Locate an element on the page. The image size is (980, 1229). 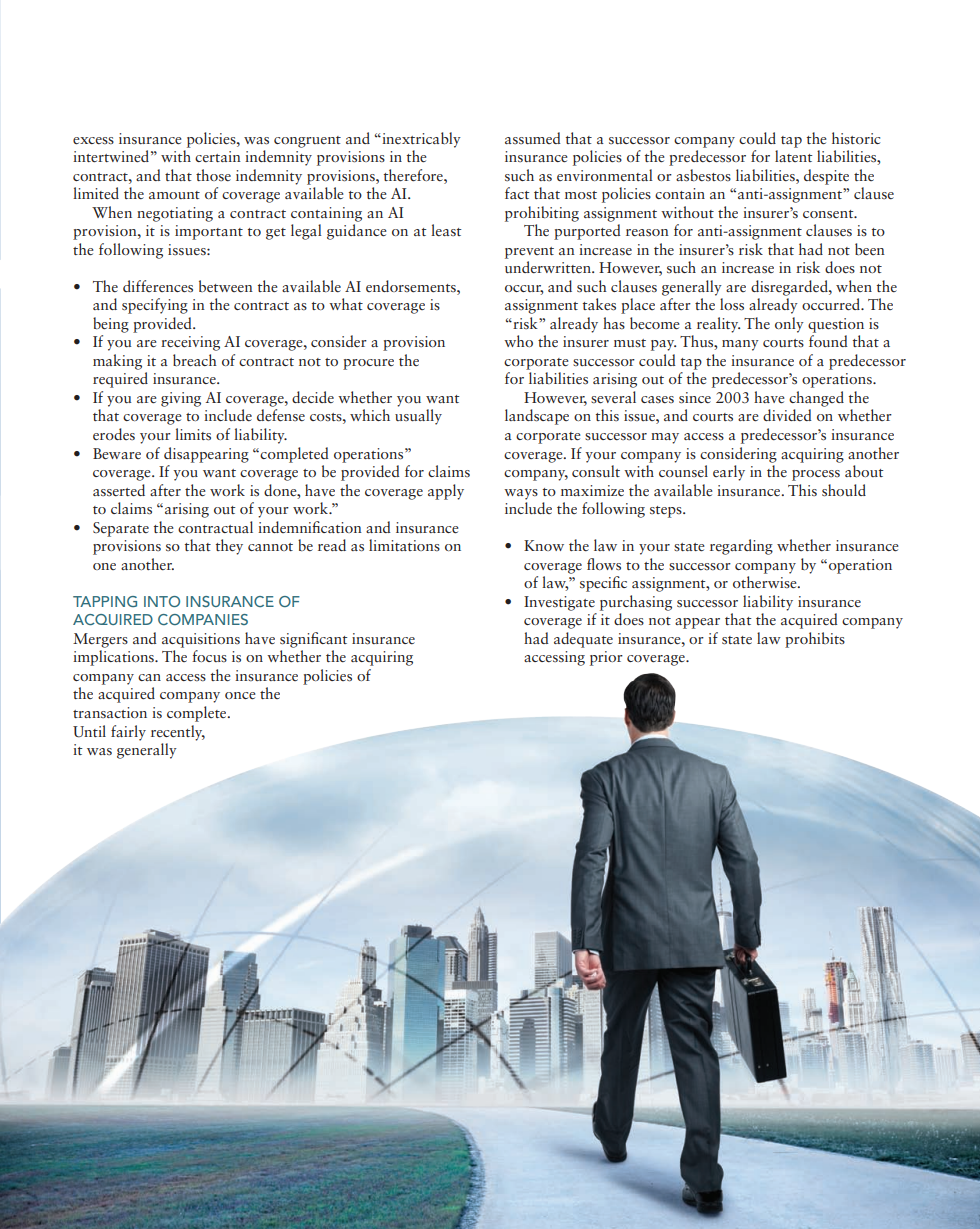
latent is located at coordinates (794, 156).
